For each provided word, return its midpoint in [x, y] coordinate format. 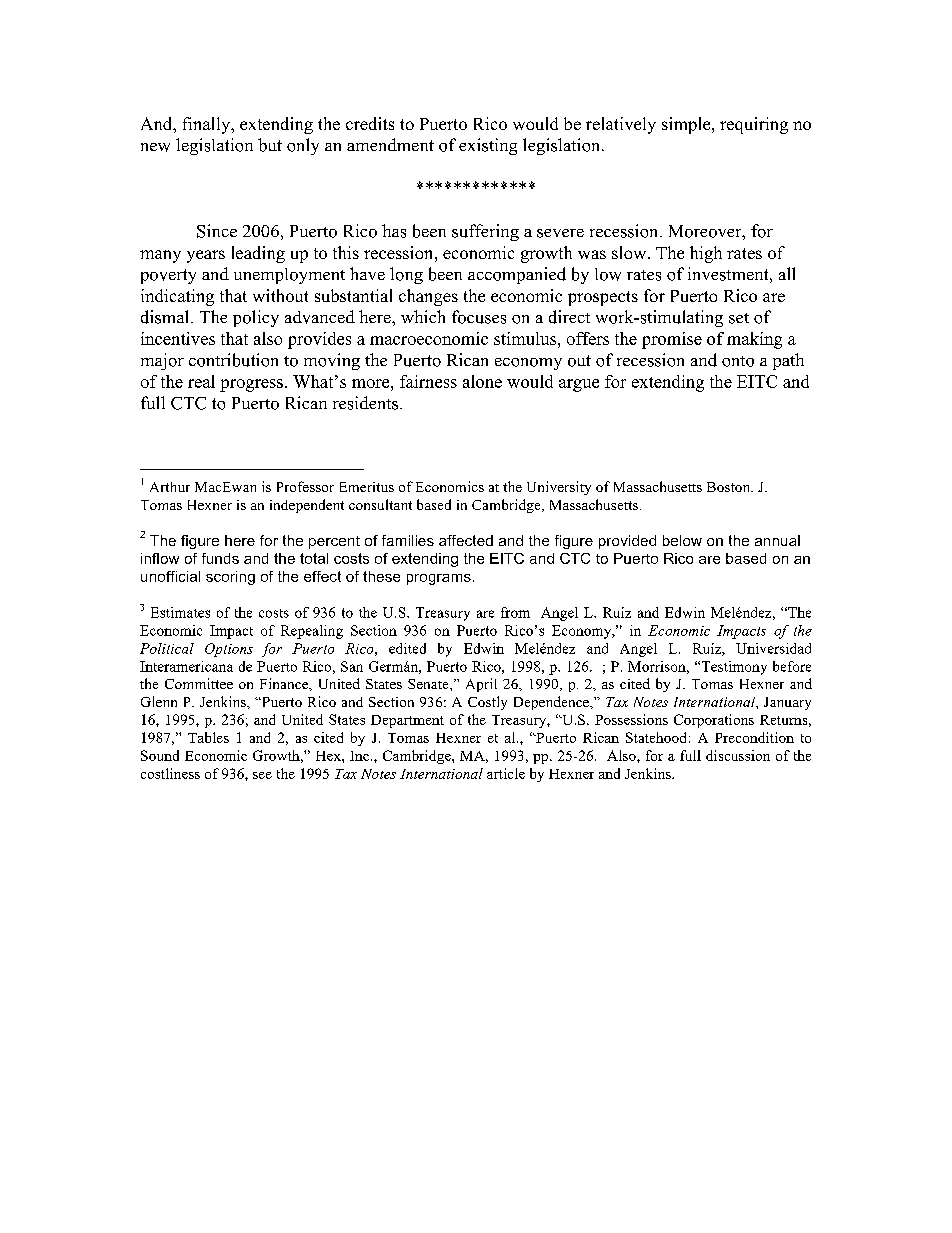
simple [687, 125]
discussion [738, 755]
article [506, 773]
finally [208, 125]
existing [488, 146]
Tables [208, 737]
